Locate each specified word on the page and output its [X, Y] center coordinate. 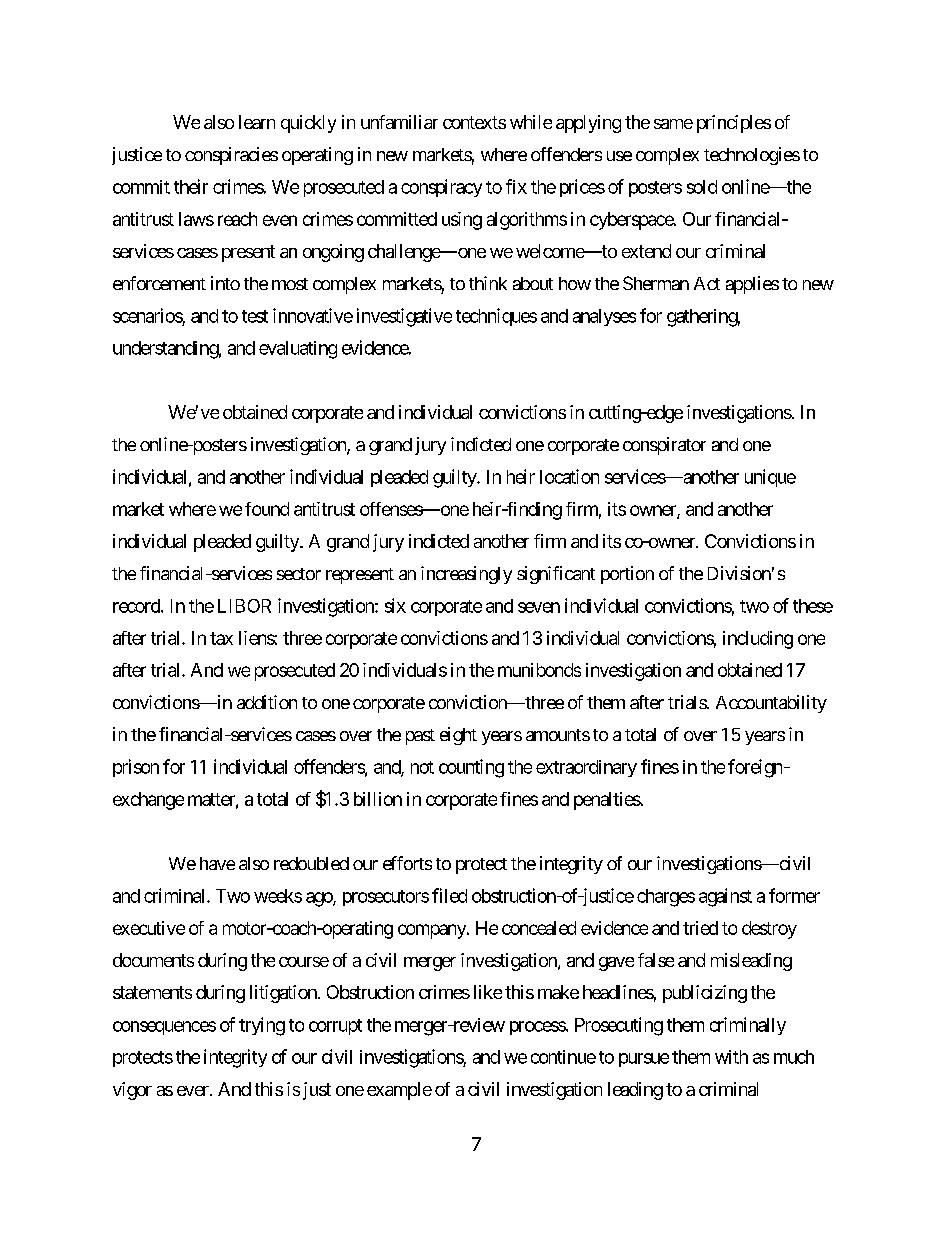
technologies [752, 156]
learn [257, 122]
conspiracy [441, 188]
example [399, 1091]
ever [194, 1091]
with [731, 1057]
